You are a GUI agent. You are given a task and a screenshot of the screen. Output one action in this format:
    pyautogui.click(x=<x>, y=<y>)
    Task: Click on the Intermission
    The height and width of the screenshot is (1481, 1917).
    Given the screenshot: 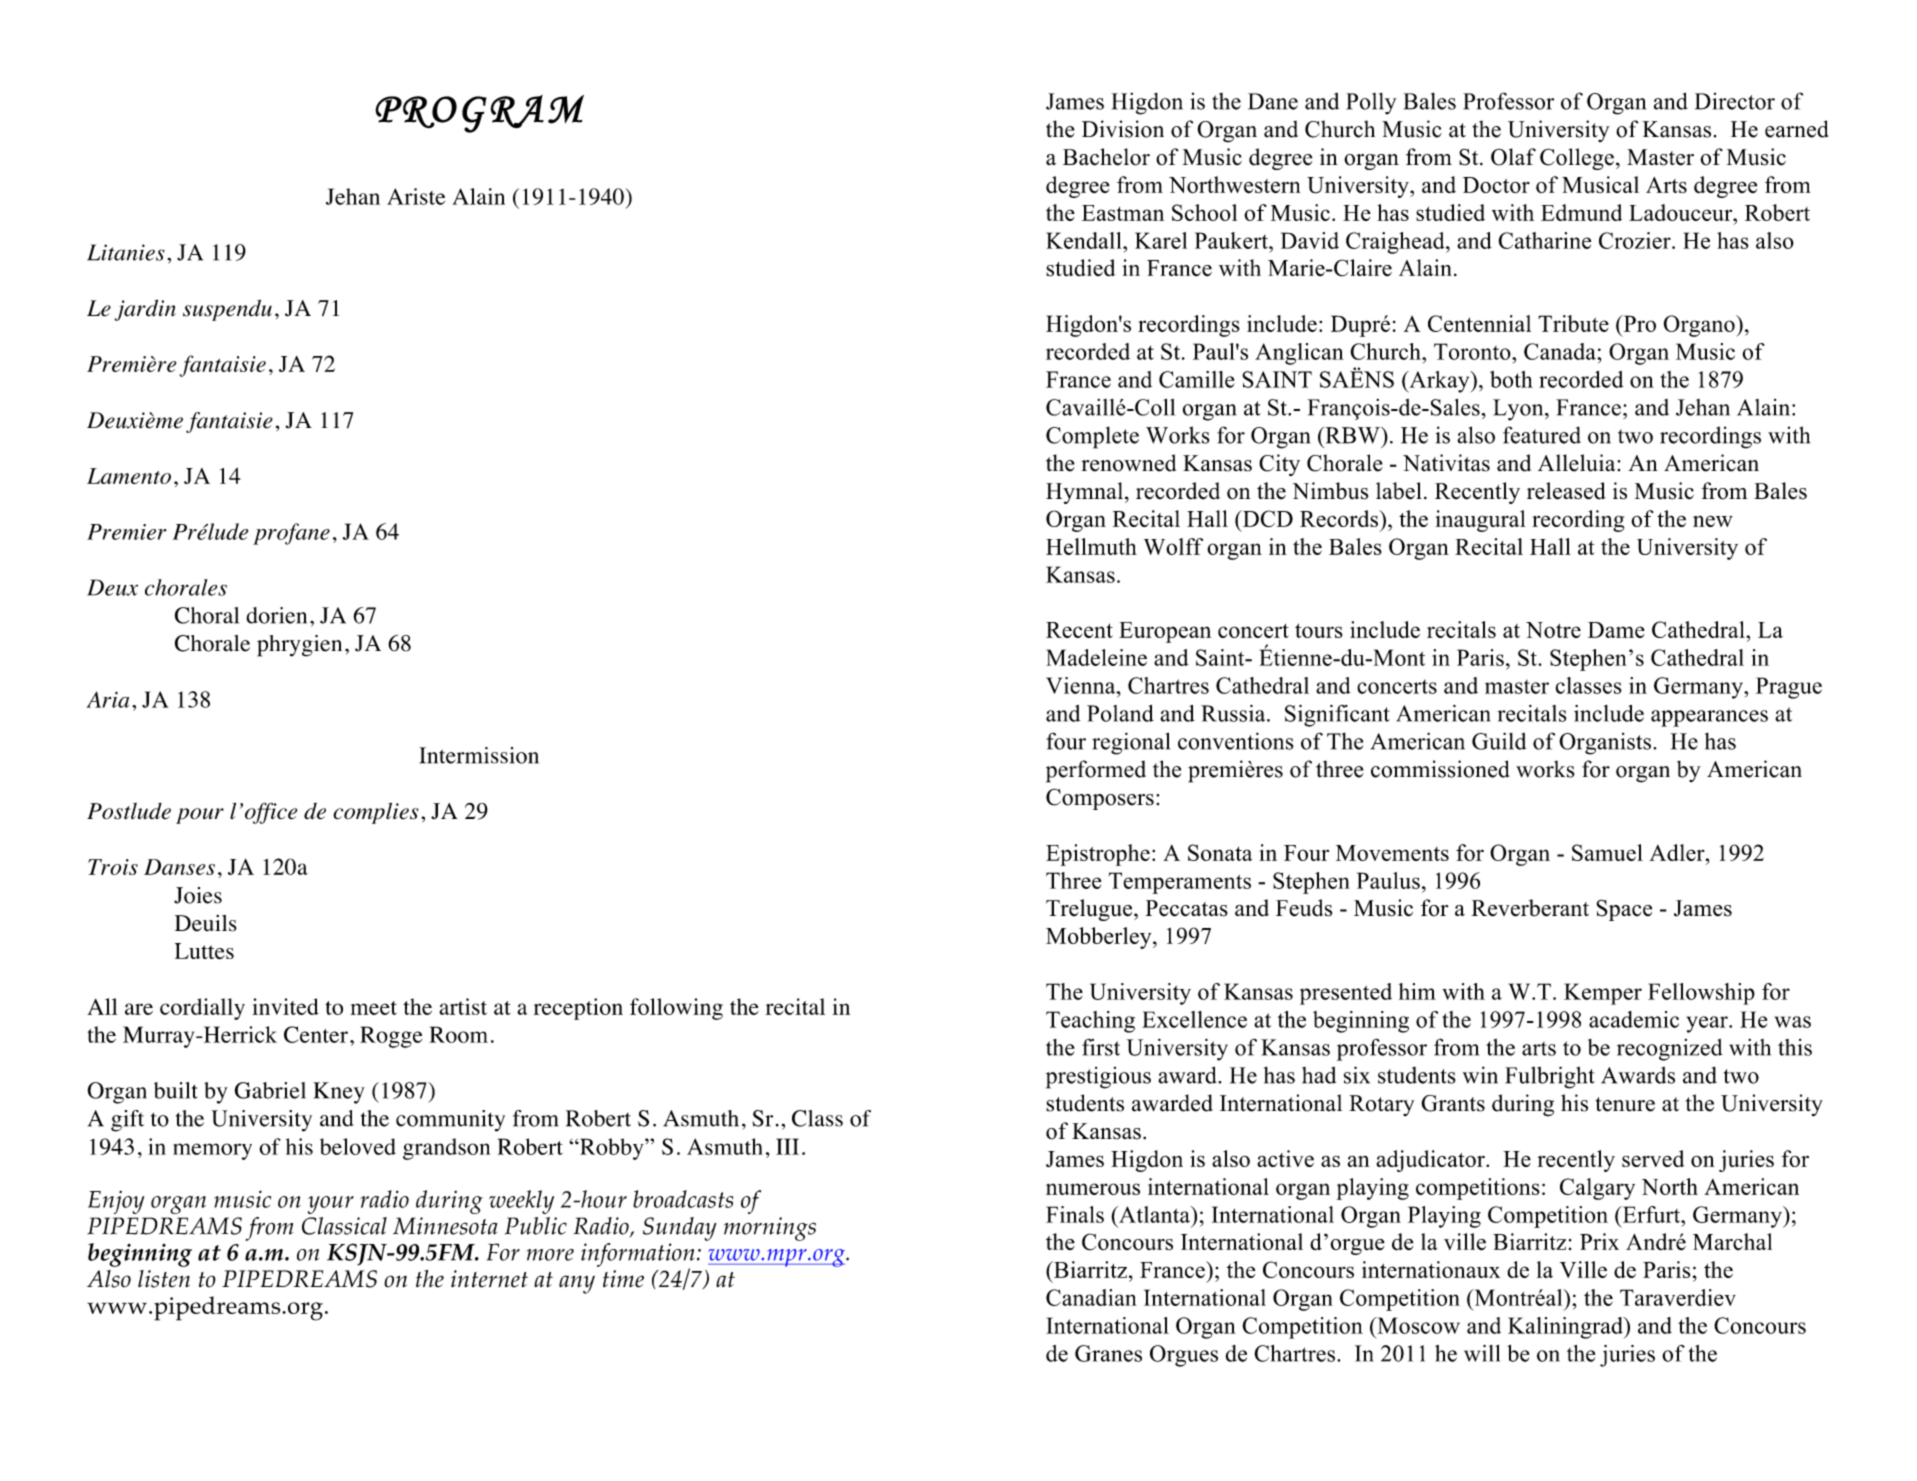 What is the action you would take?
    pyautogui.click(x=479, y=755)
